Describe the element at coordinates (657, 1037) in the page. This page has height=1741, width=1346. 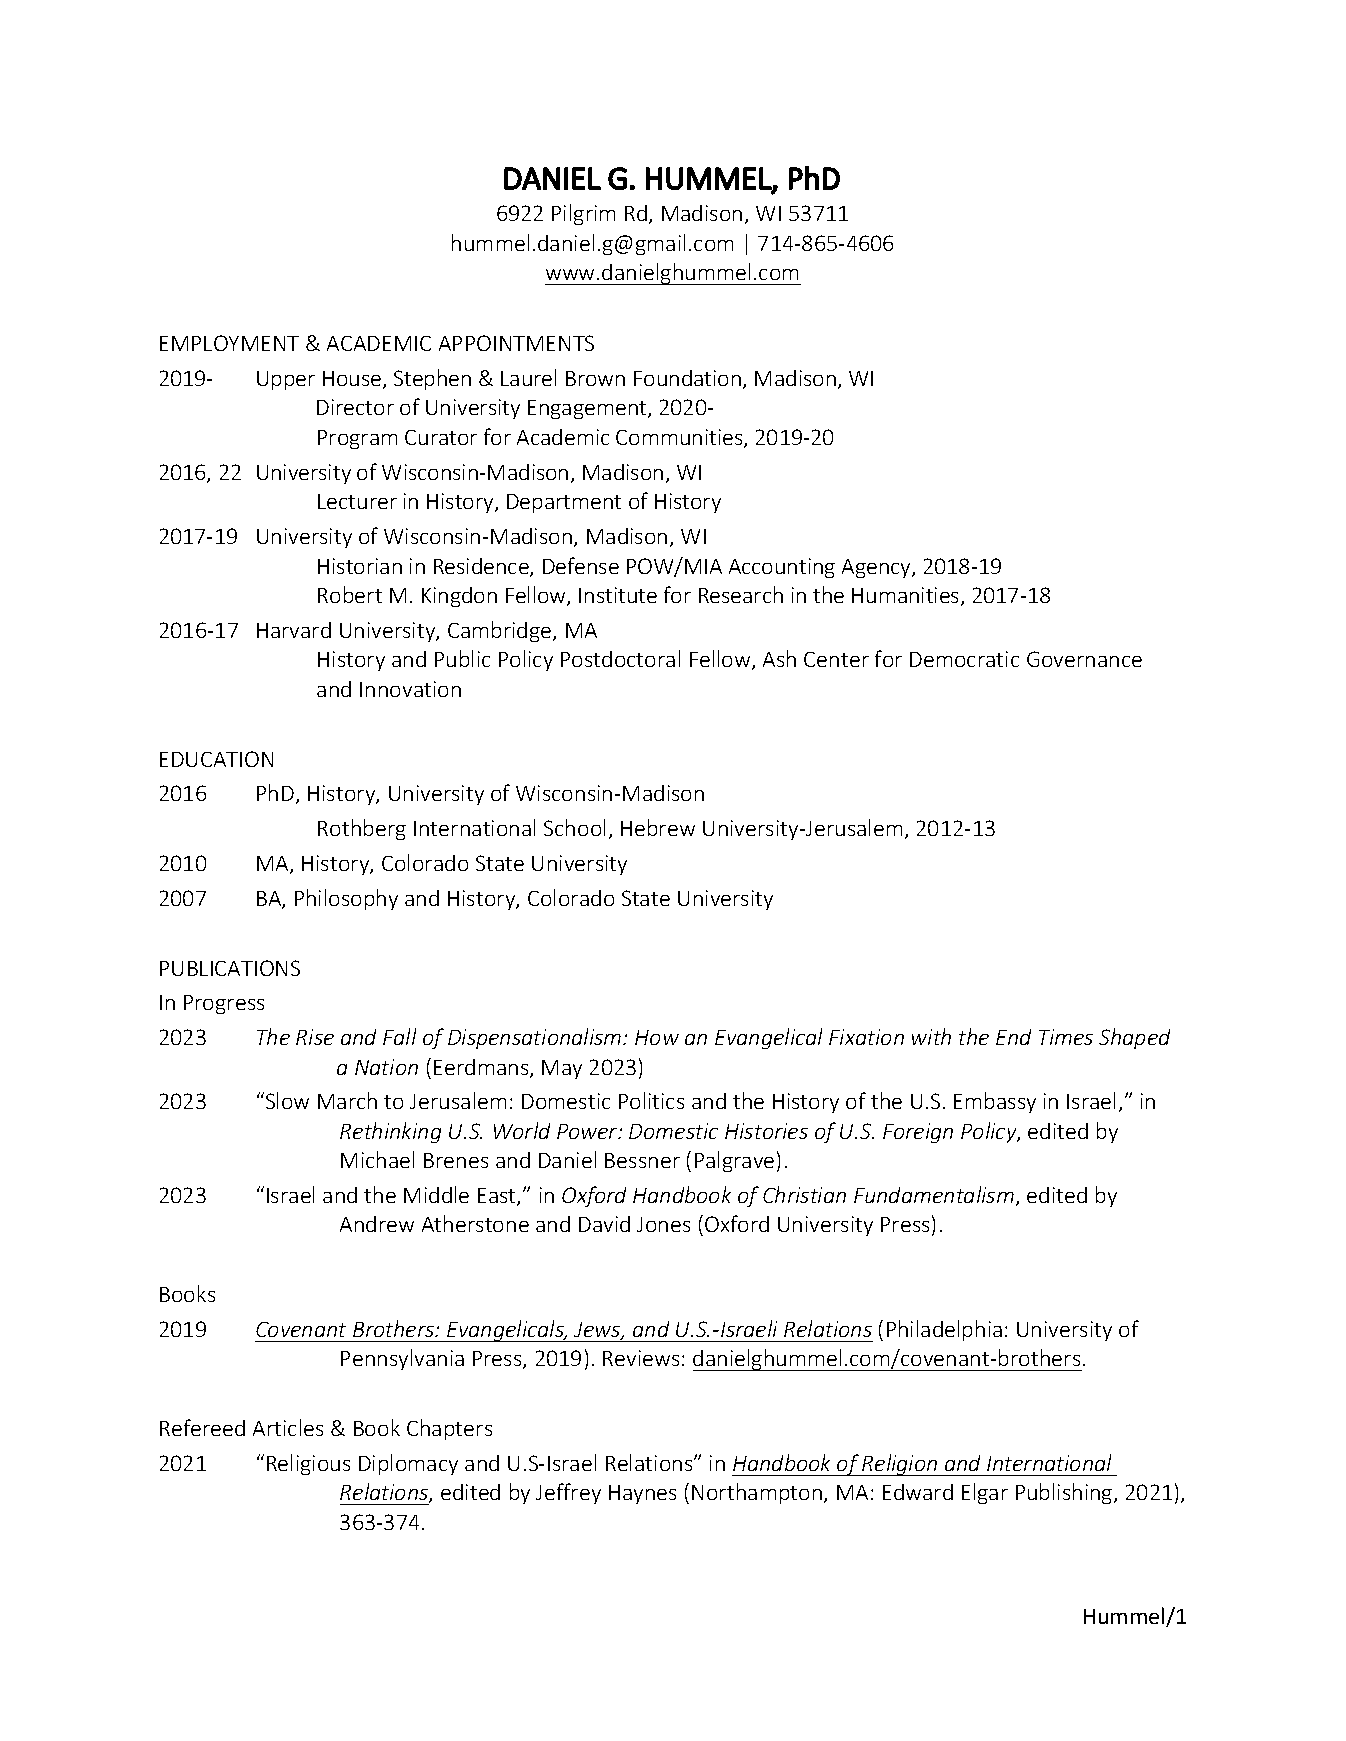
I see `How` at that location.
